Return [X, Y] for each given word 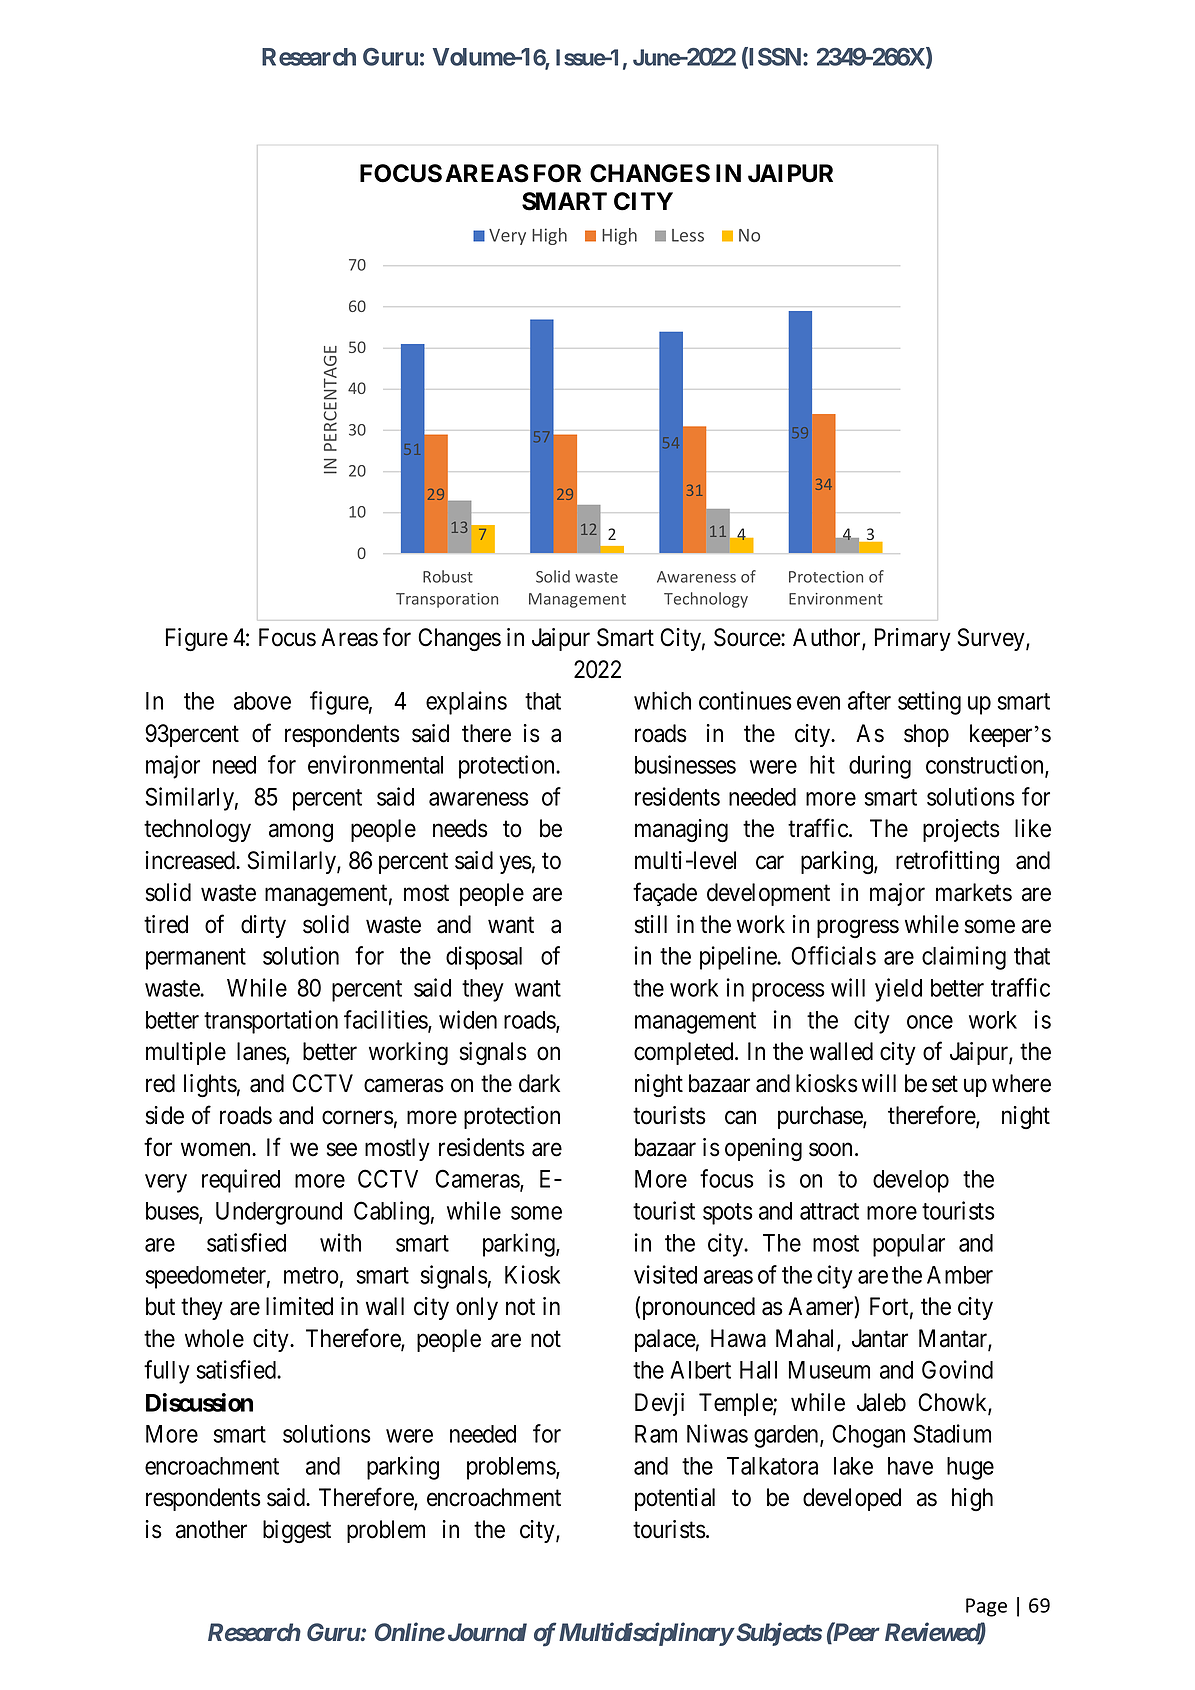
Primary [913, 639]
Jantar [880, 1338]
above [262, 701]
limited [299, 1306]
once [930, 1022]
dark [539, 1083]
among [301, 833]
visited [665, 1274]
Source [748, 637]
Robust [448, 576]
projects [961, 830]
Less [688, 235]
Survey [992, 639]
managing [681, 831]
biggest [297, 1532]
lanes [262, 1052]
